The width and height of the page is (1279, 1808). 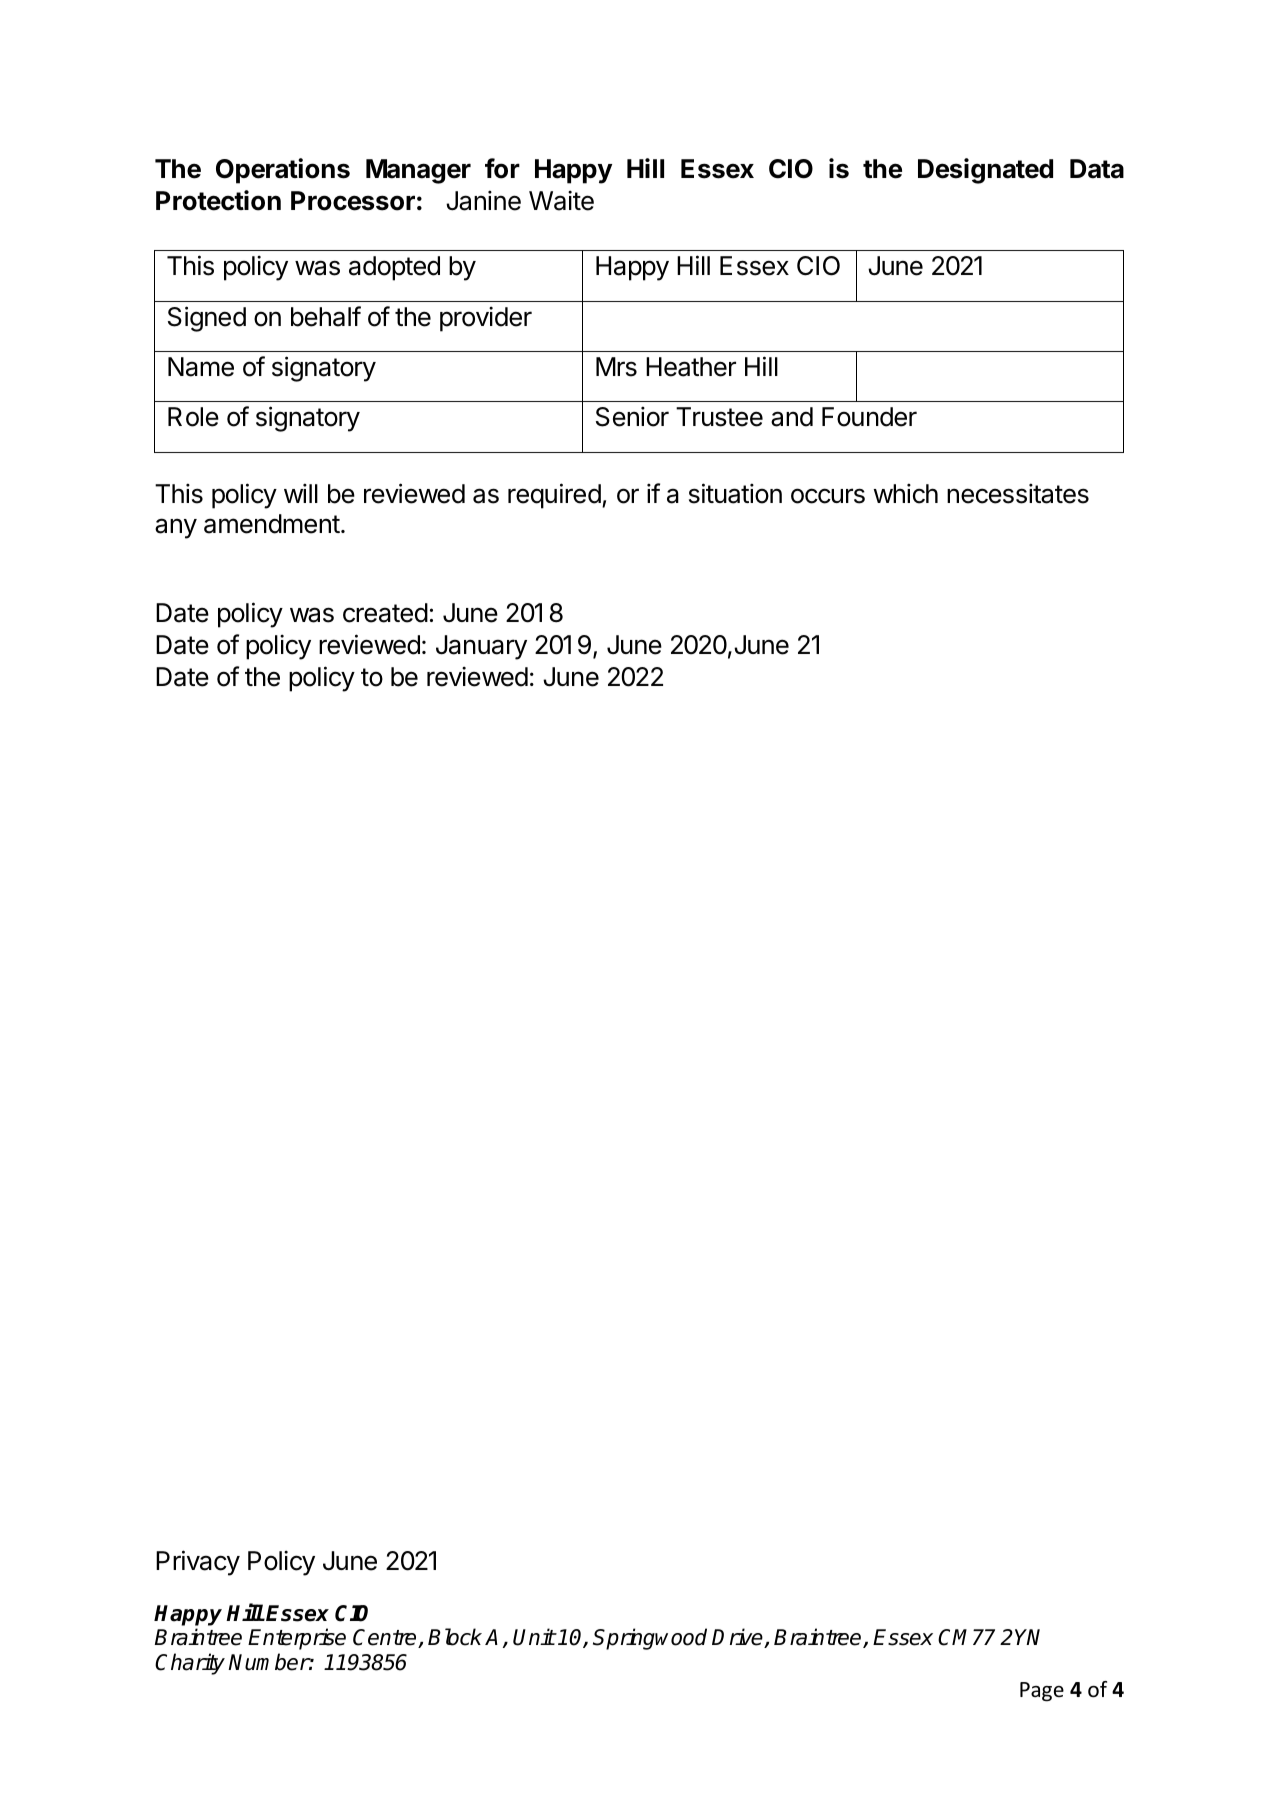 I want to click on Enterprise, so click(x=297, y=1639).
